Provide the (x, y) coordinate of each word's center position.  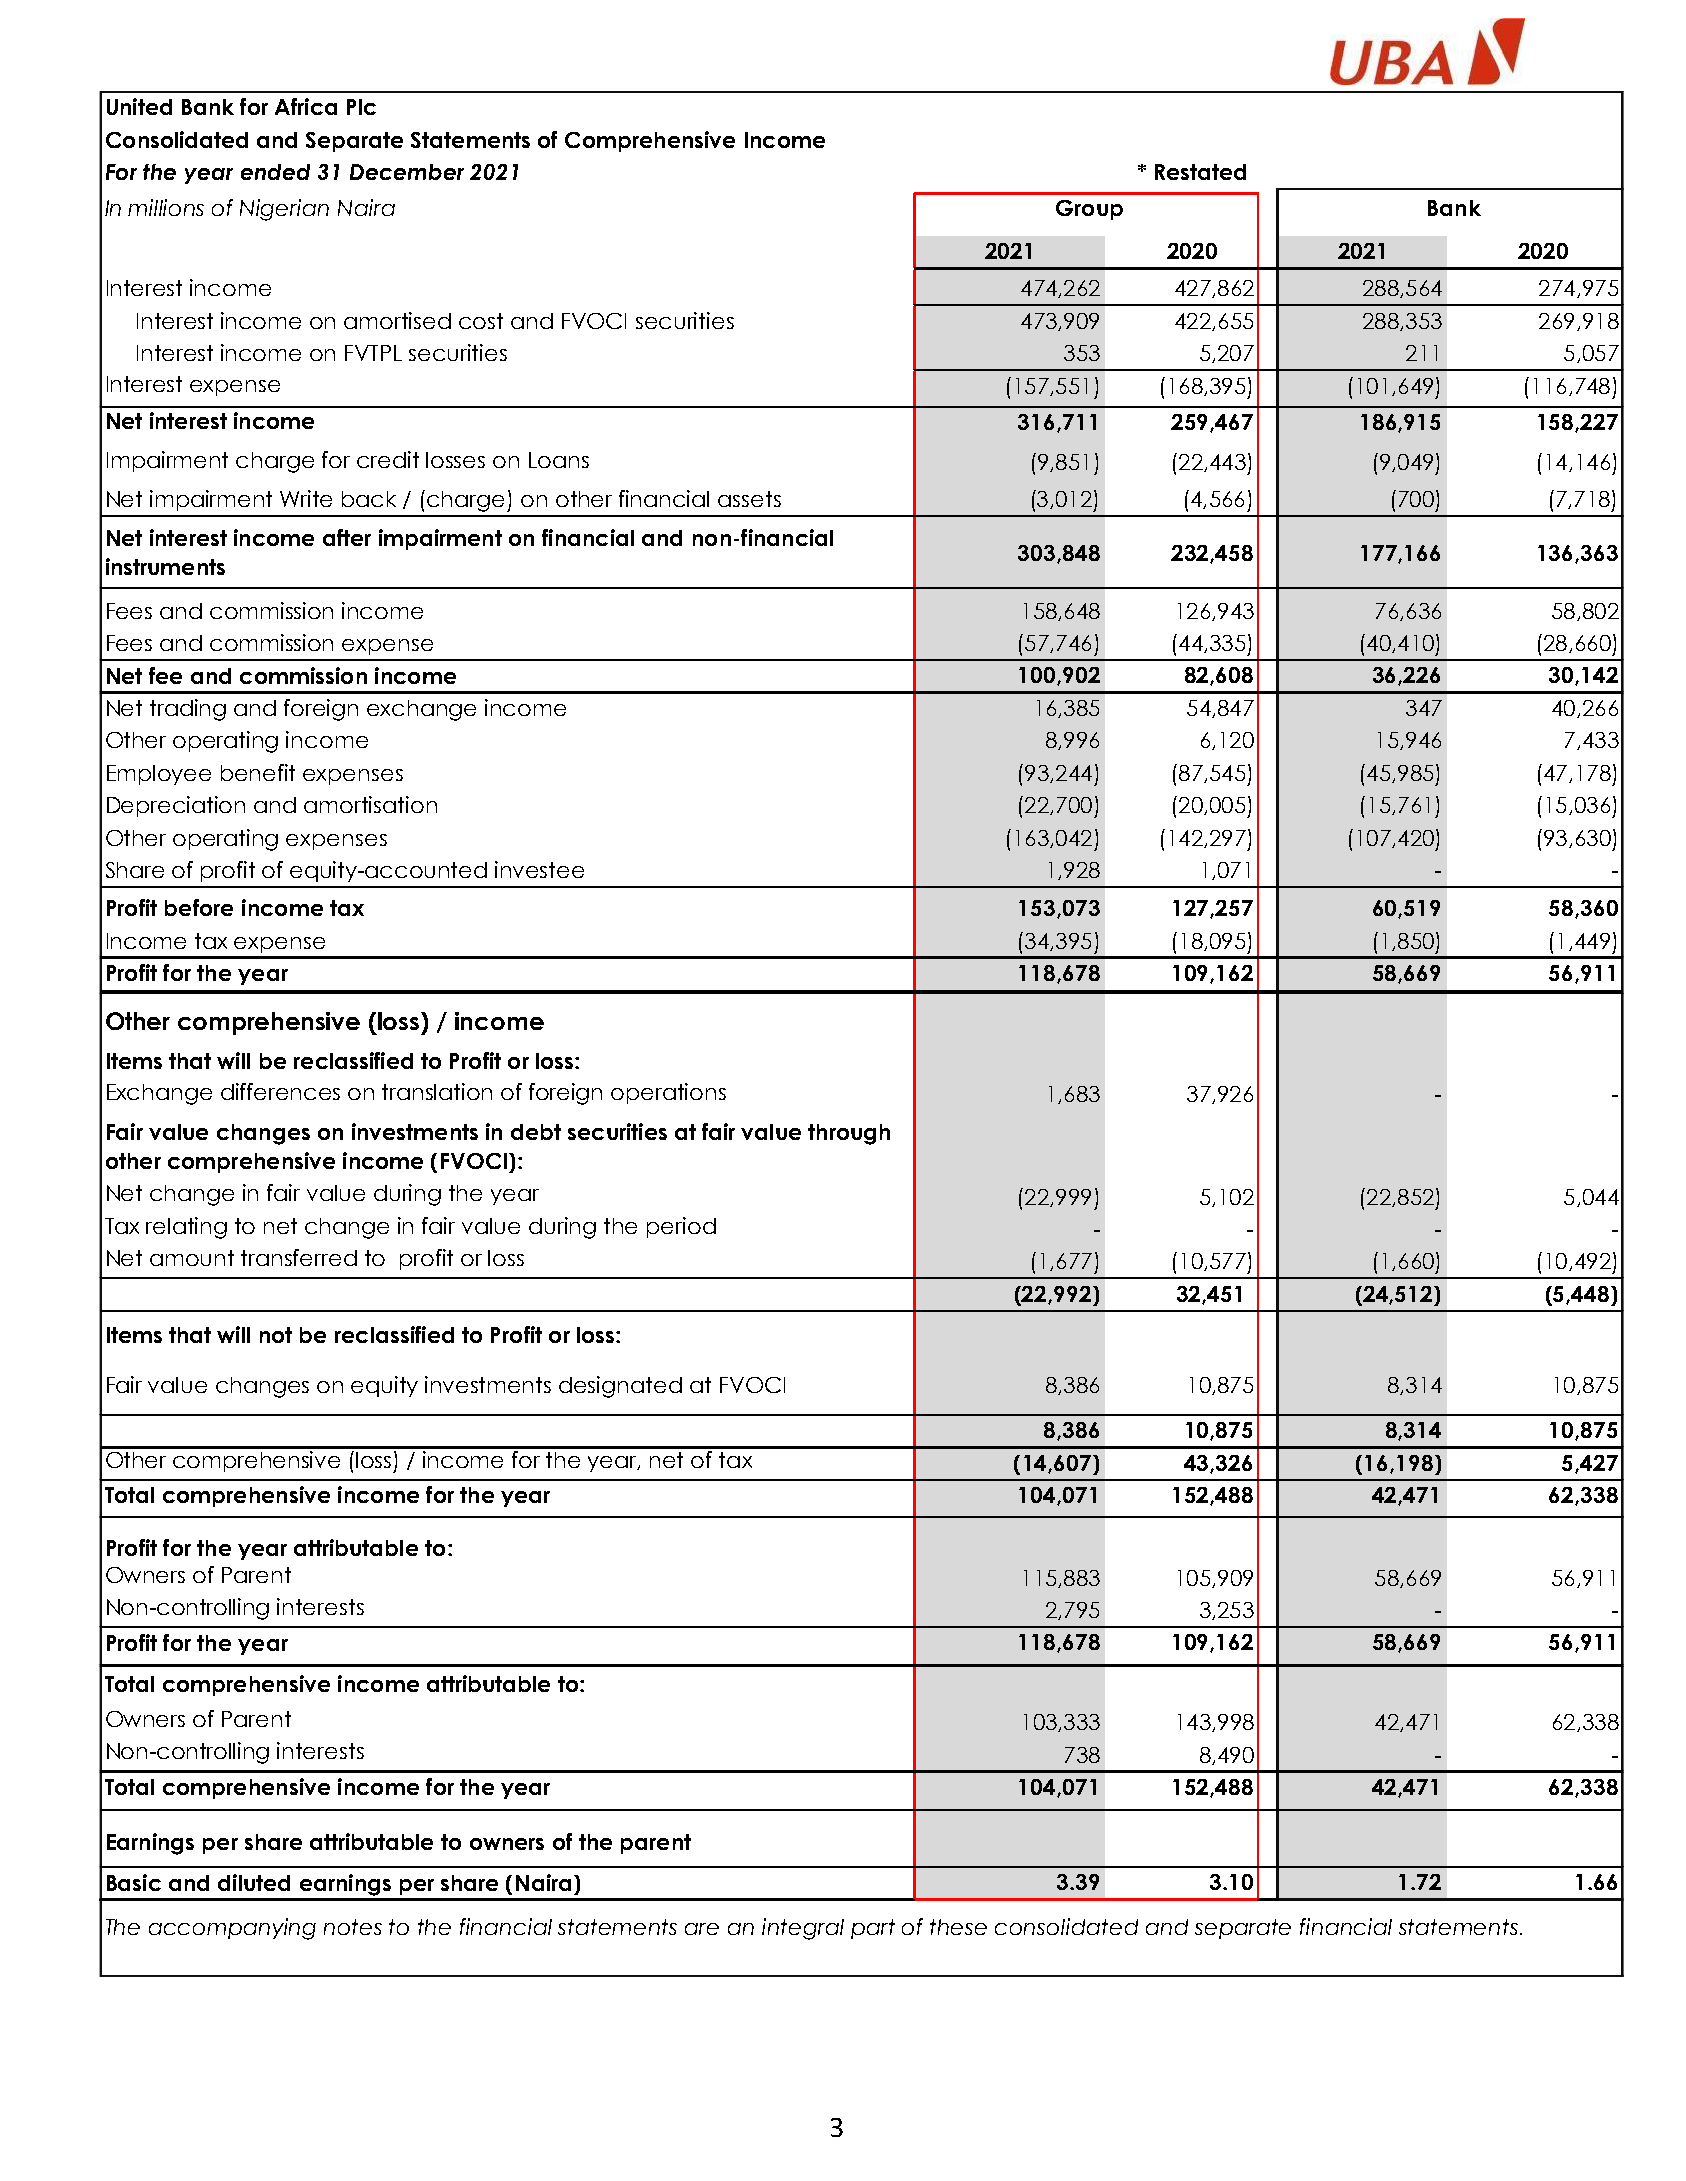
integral (803, 1929)
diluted (254, 1882)
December (407, 172)
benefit (258, 772)
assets (749, 499)
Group (1089, 210)
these (958, 1927)
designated (620, 1387)
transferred (299, 1257)
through (849, 1134)
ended (275, 172)
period (681, 1227)
